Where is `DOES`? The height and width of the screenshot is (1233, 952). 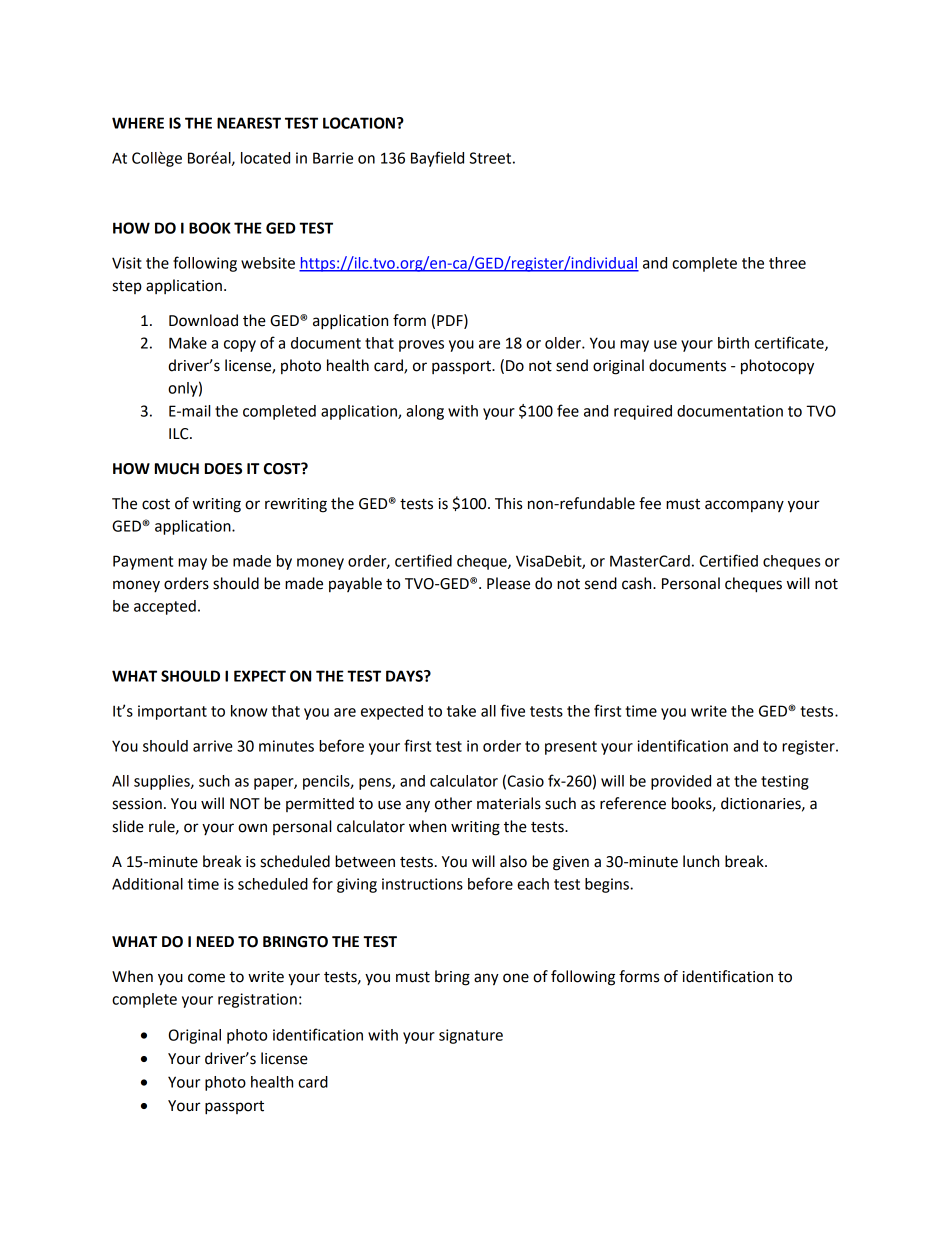 DOES is located at coordinates (223, 469).
